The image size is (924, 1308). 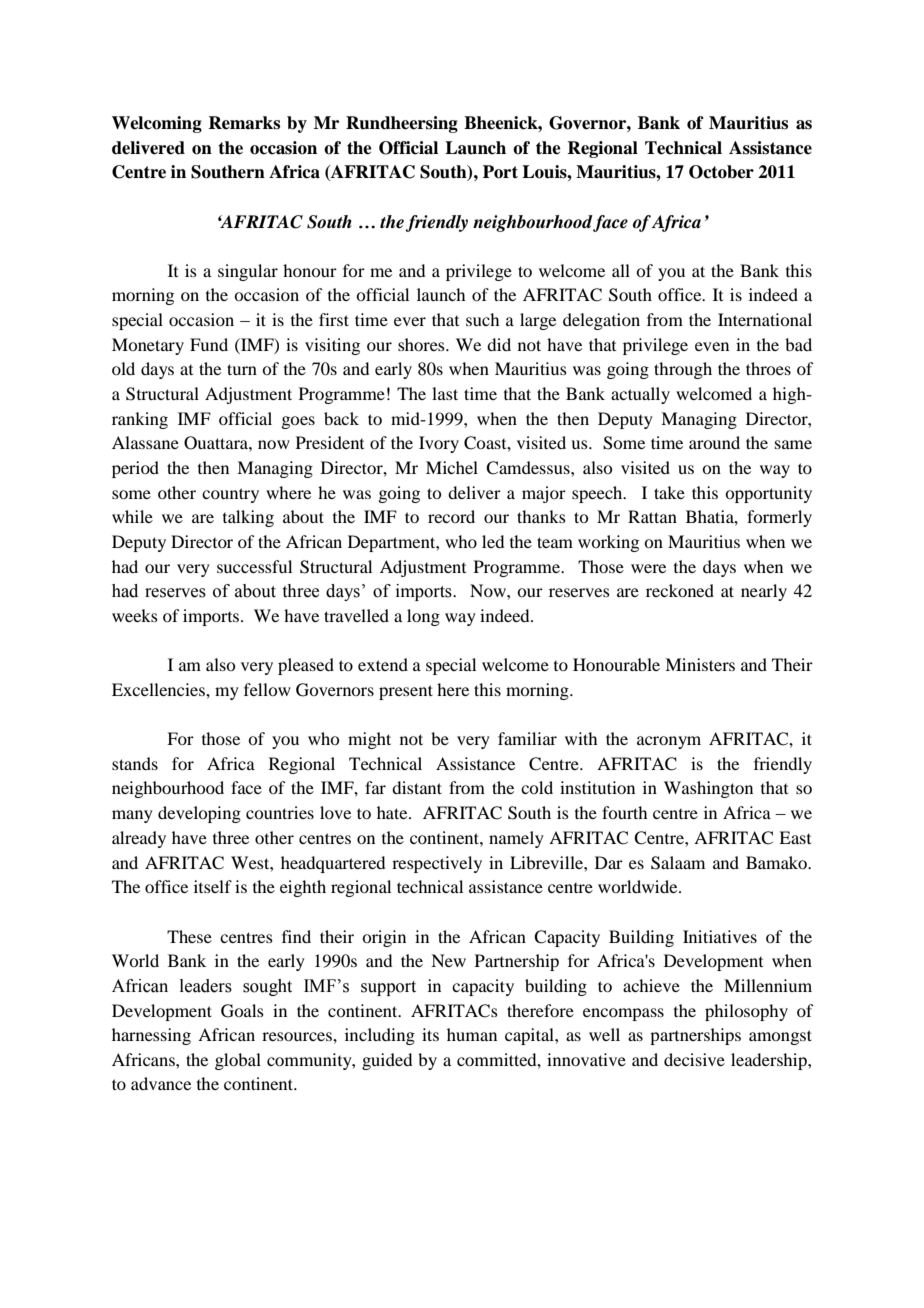 What do you see at coordinates (708, 789) in the image?
I see `Washington` at bounding box center [708, 789].
